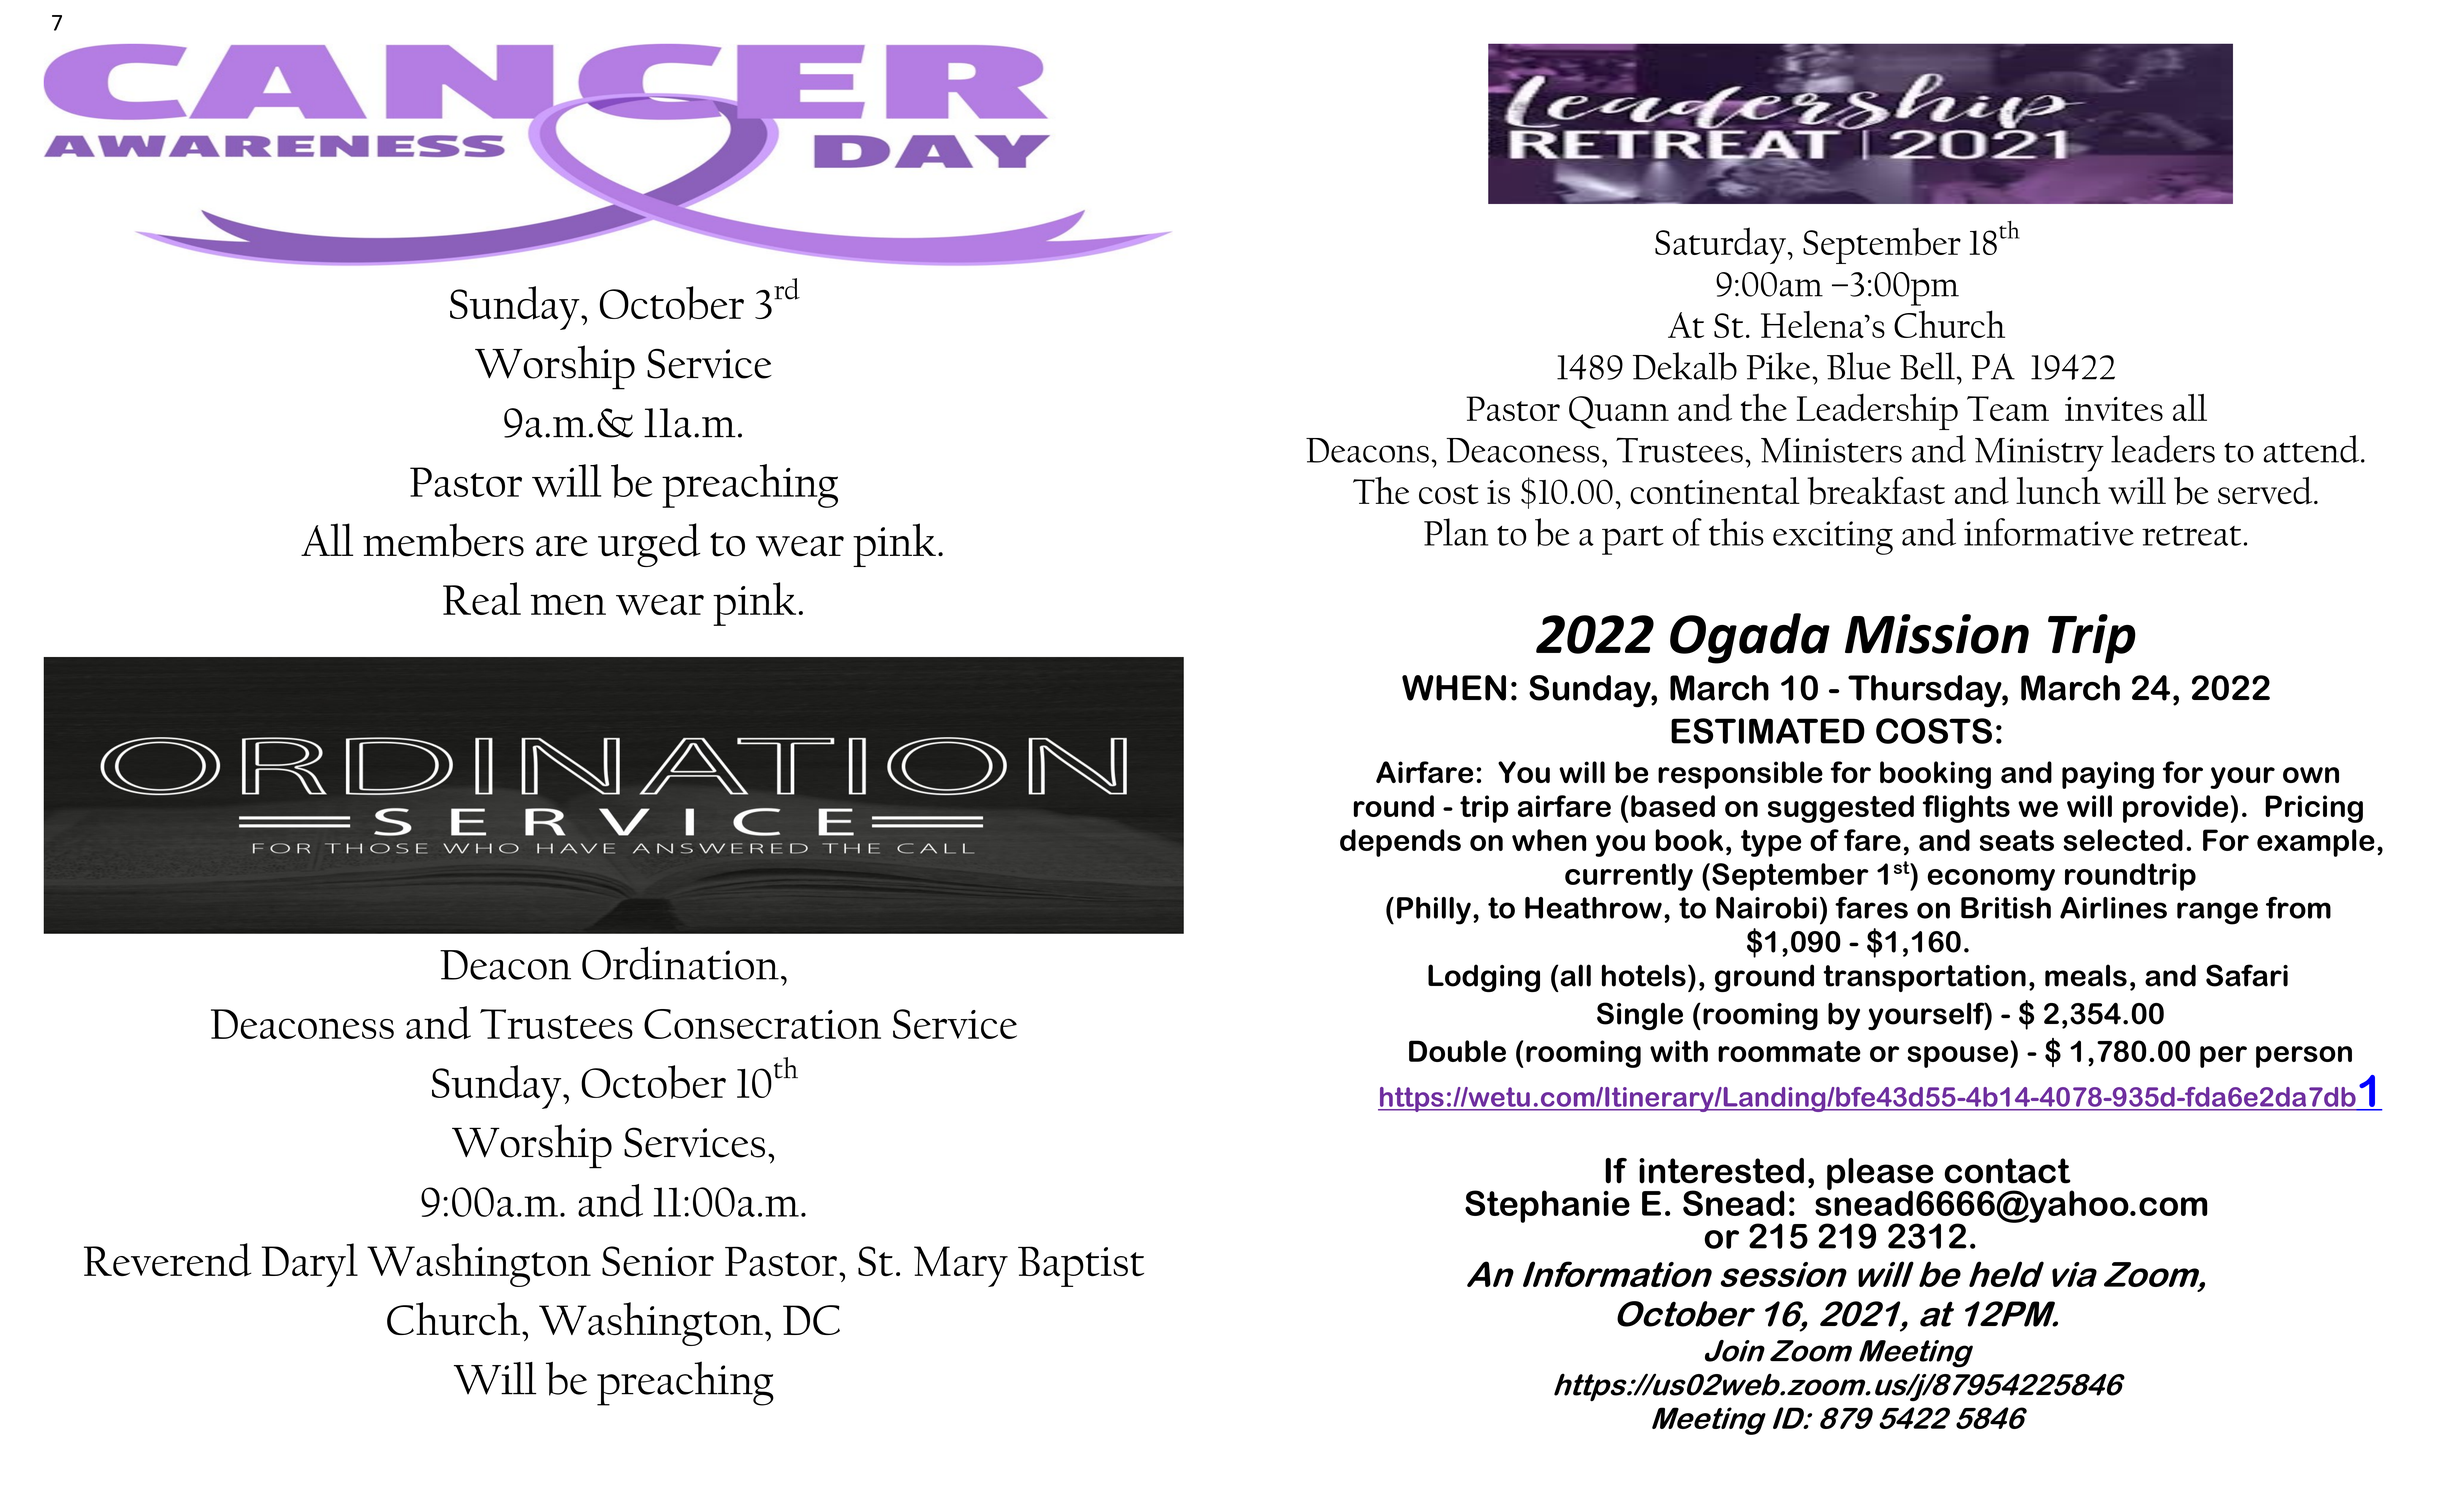  I want to click on Baptist, so click(1081, 1266).
